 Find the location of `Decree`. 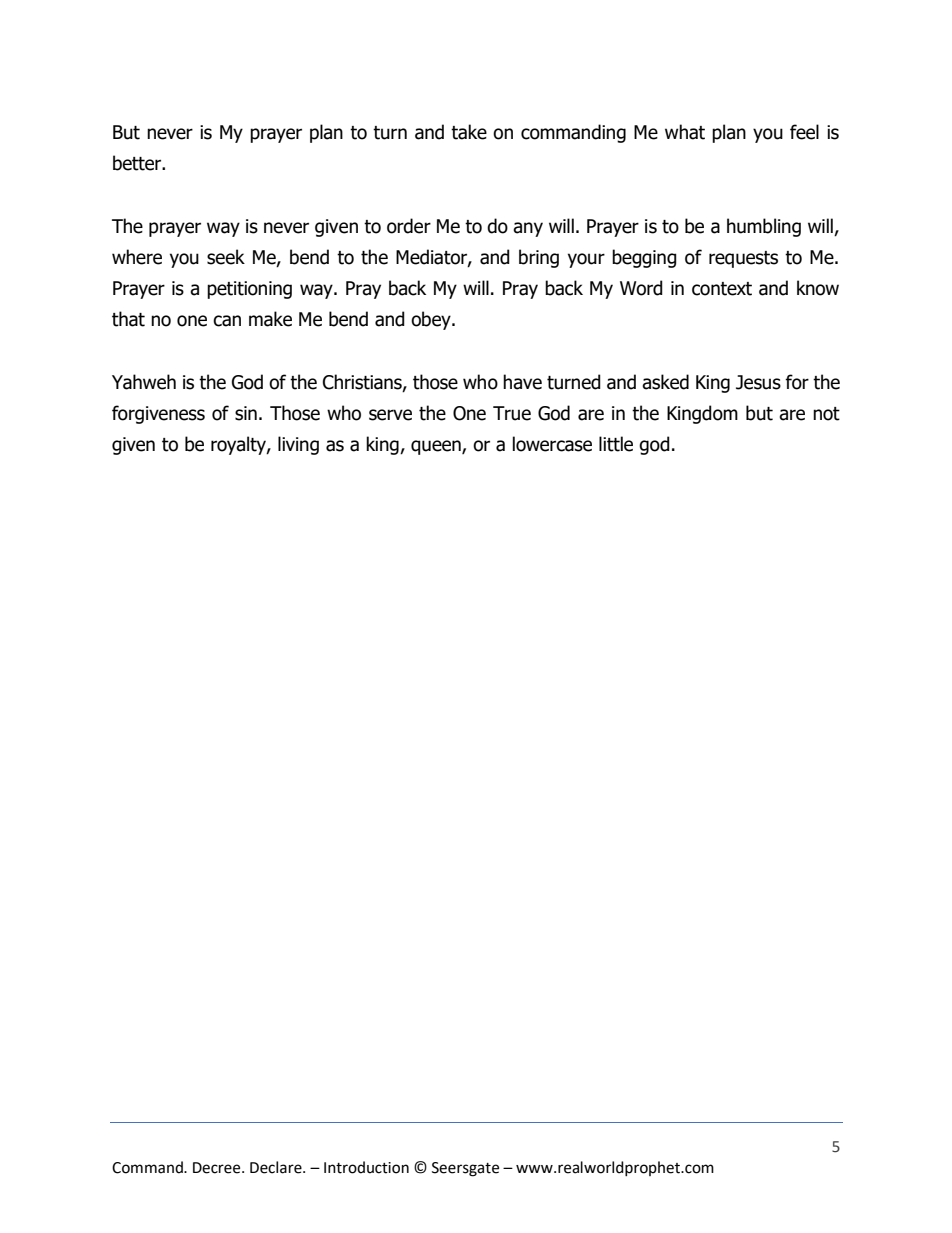

Decree is located at coordinates (218, 1168).
